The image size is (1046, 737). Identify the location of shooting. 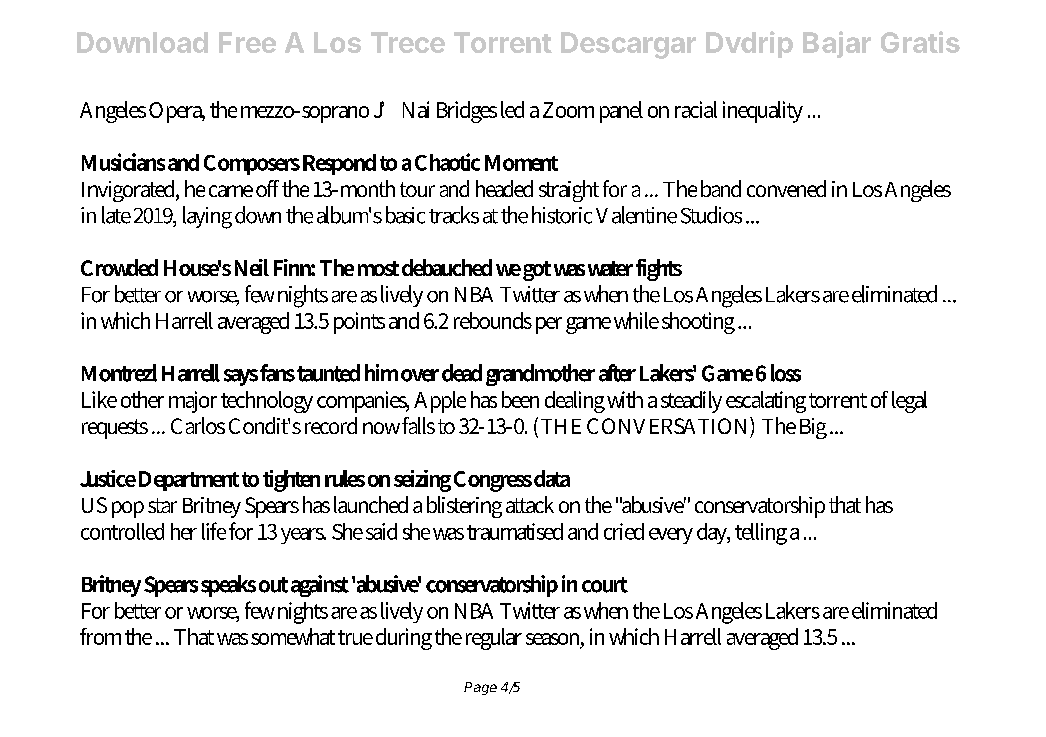
(698, 323).
